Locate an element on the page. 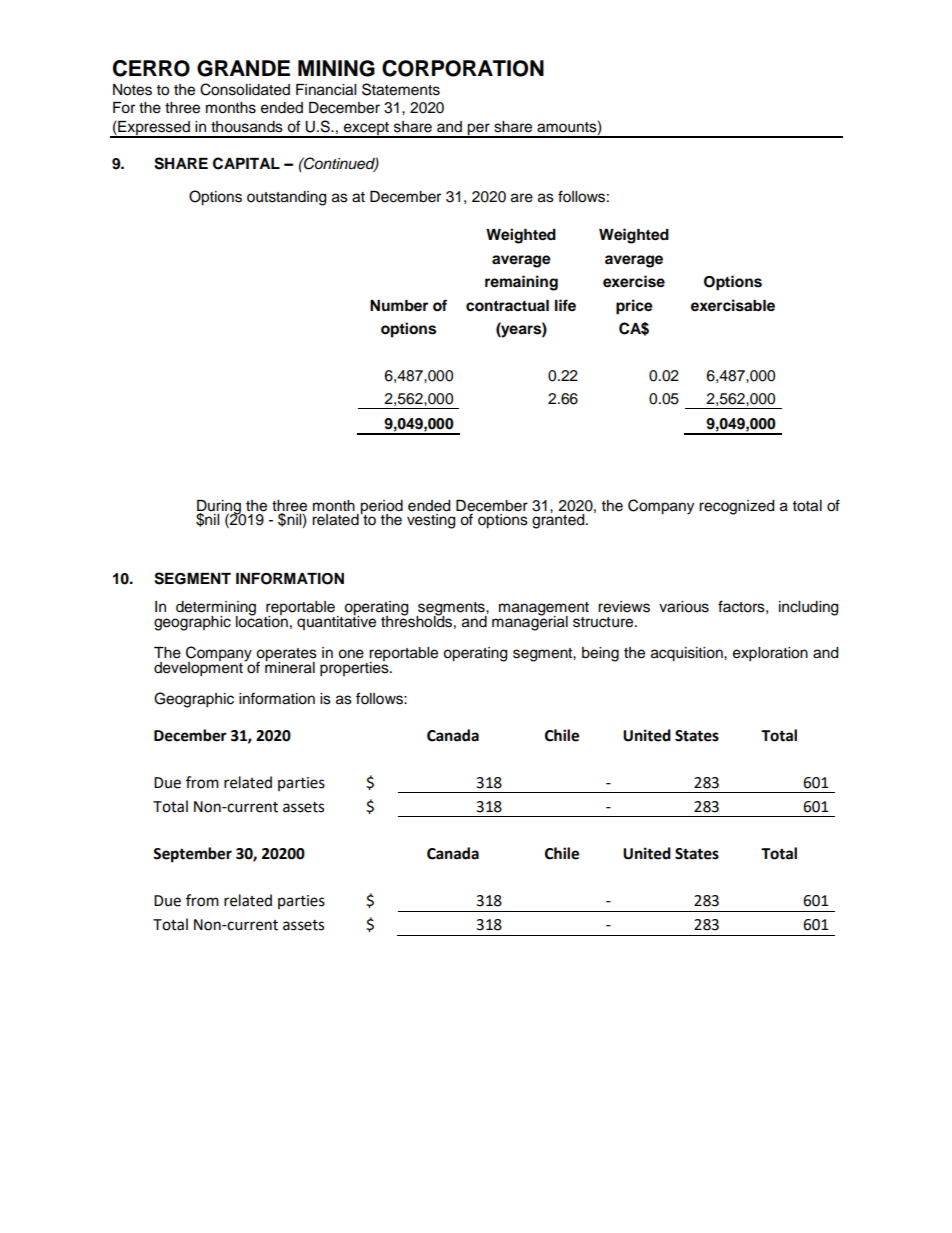 Image resolution: width=952 pixels, height=1233 pixels. acquisition is located at coordinates (688, 654).
